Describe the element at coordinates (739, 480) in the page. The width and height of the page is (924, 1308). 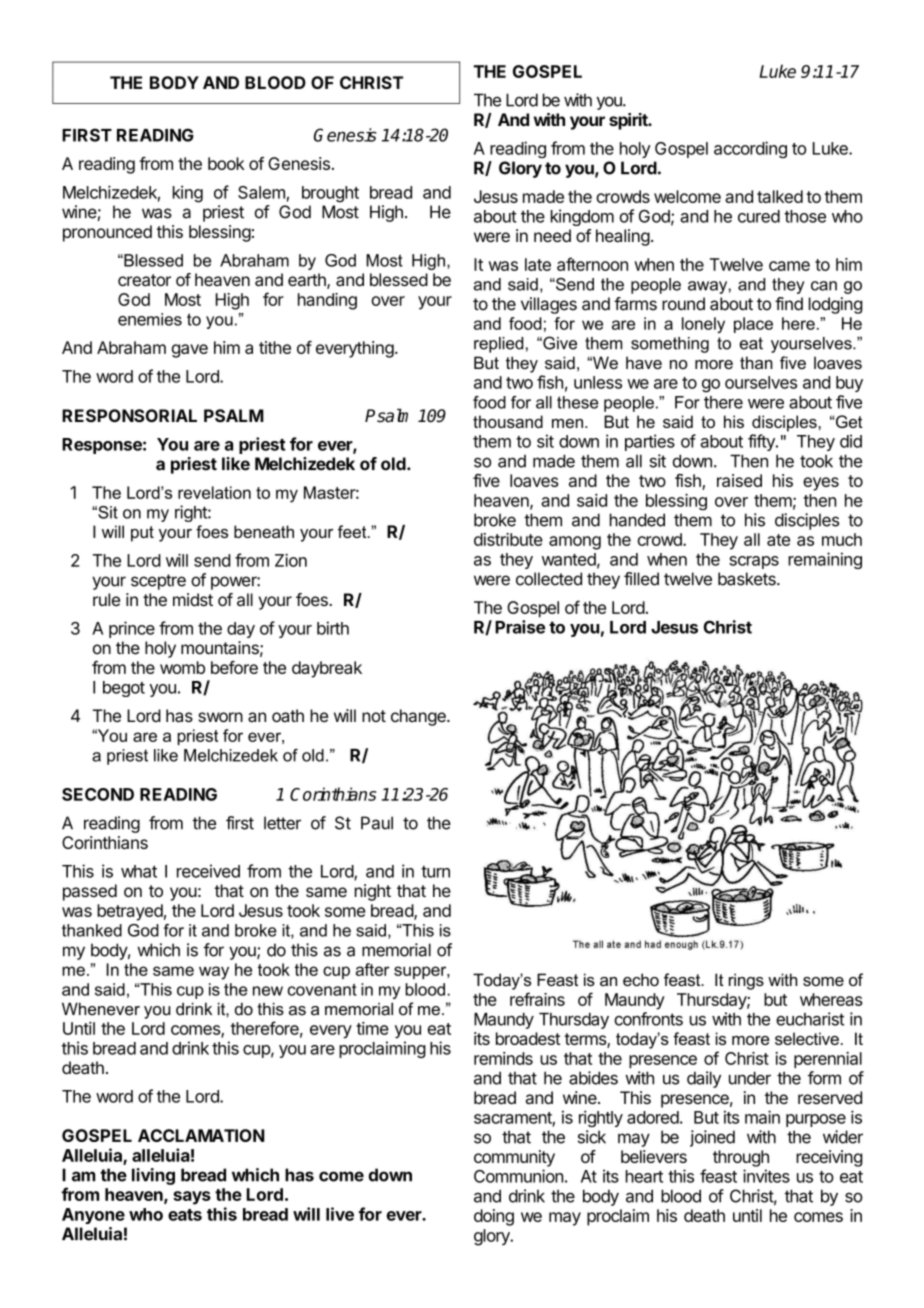
I see `raised` at that location.
